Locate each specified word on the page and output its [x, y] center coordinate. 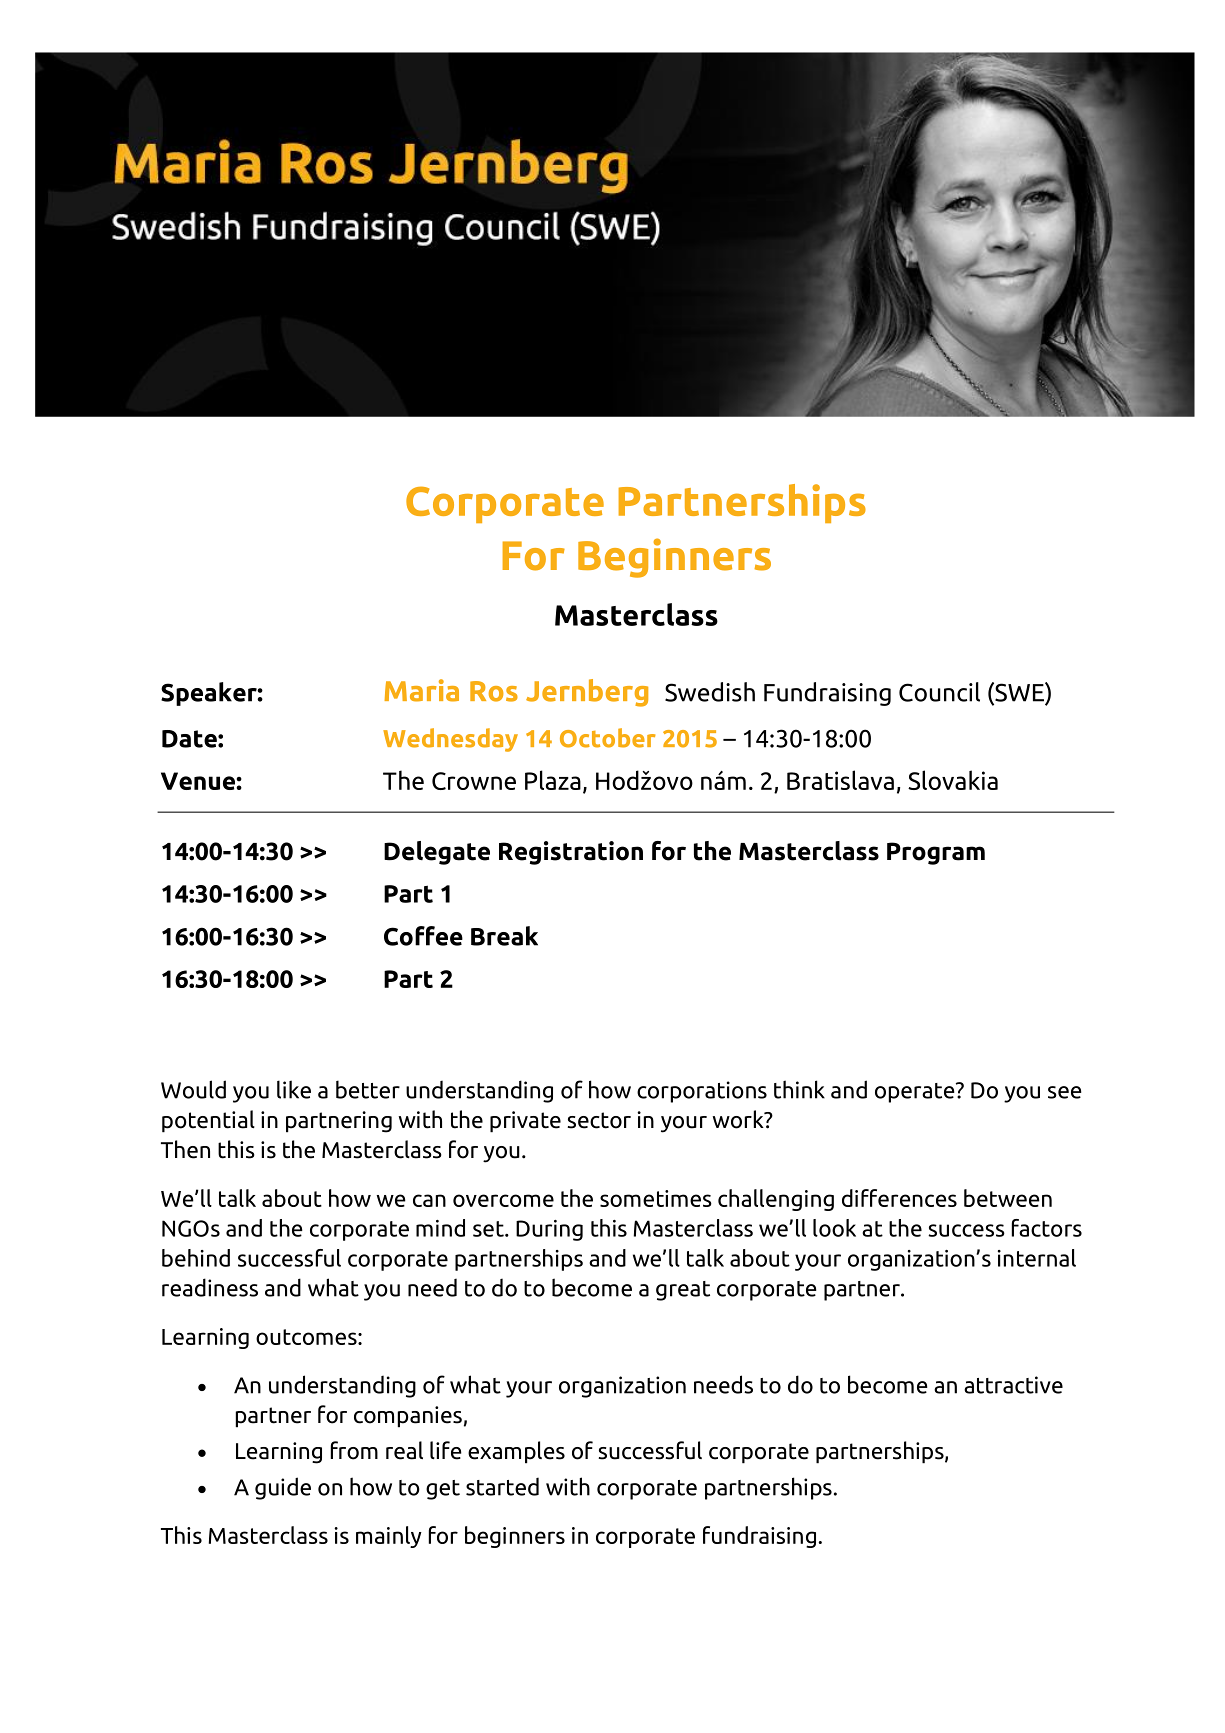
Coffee [423, 936]
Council [939, 692]
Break [504, 936]
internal [1037, 1258]
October [608, 738]
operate [916, 1092]
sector [599, 1120]
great [683, 1291]
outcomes [307, 1337]
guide [283, 1488]
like [294, 1089]
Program [936, 853]
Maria [421, 690]
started [502, 1486]
